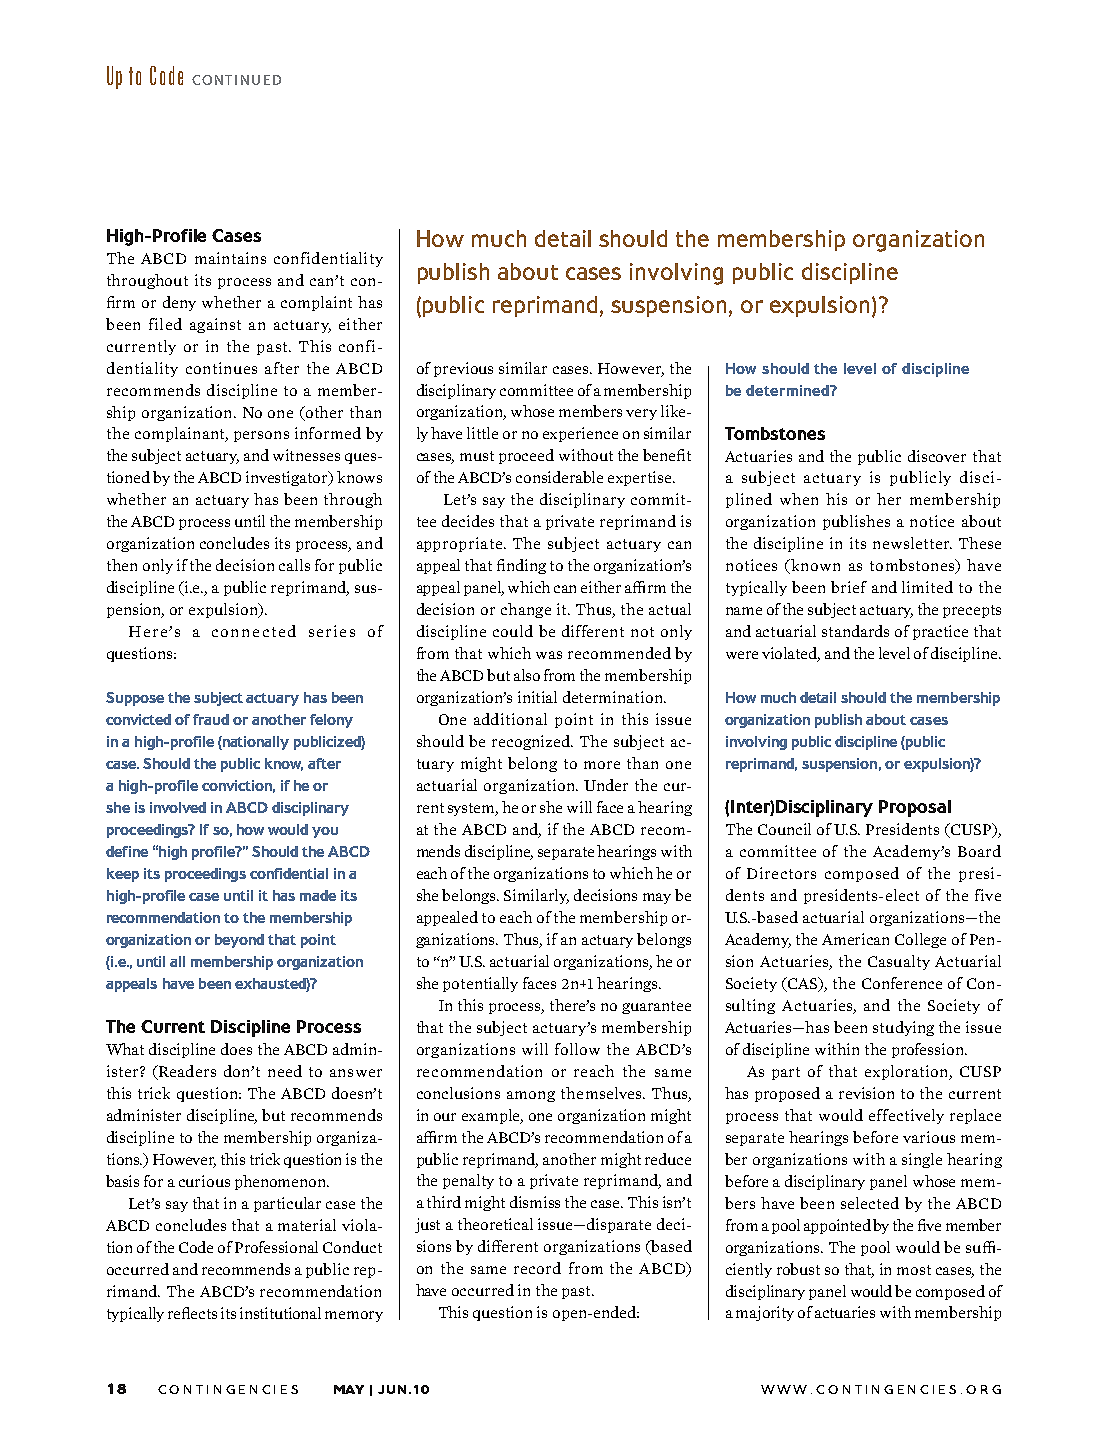 Image resolution: width=1108 pixels, height=1434 pixels. Describe the element at coordinates (307, 1225) in the screenshot. I see `material` at that location.
